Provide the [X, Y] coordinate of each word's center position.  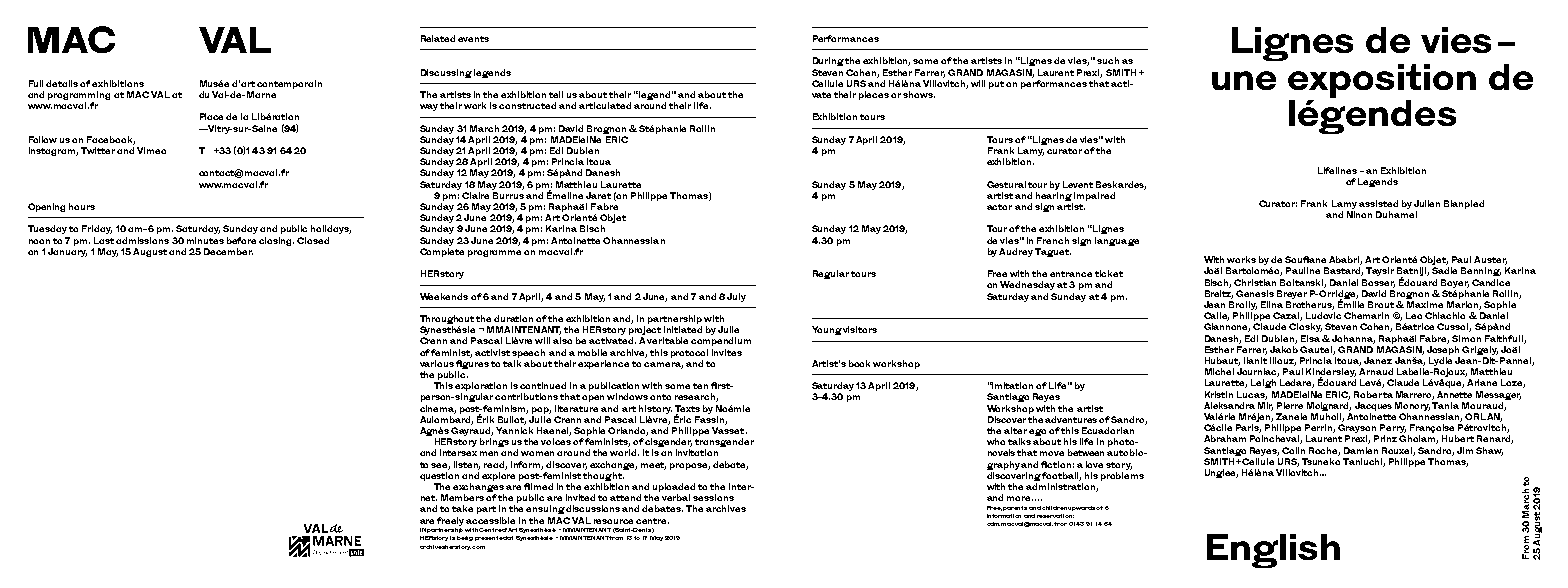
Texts [687, 408]
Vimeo [151, 150]
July [736, 297]
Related [438, 38]
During [828, 61]
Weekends [444, 296]
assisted [1378, 203]
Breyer [1292, 294]
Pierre [1290, 405]
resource [613, 521]
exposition [1382, 81]
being [465, 538]
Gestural [1006, 184]
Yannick [514, 430]
